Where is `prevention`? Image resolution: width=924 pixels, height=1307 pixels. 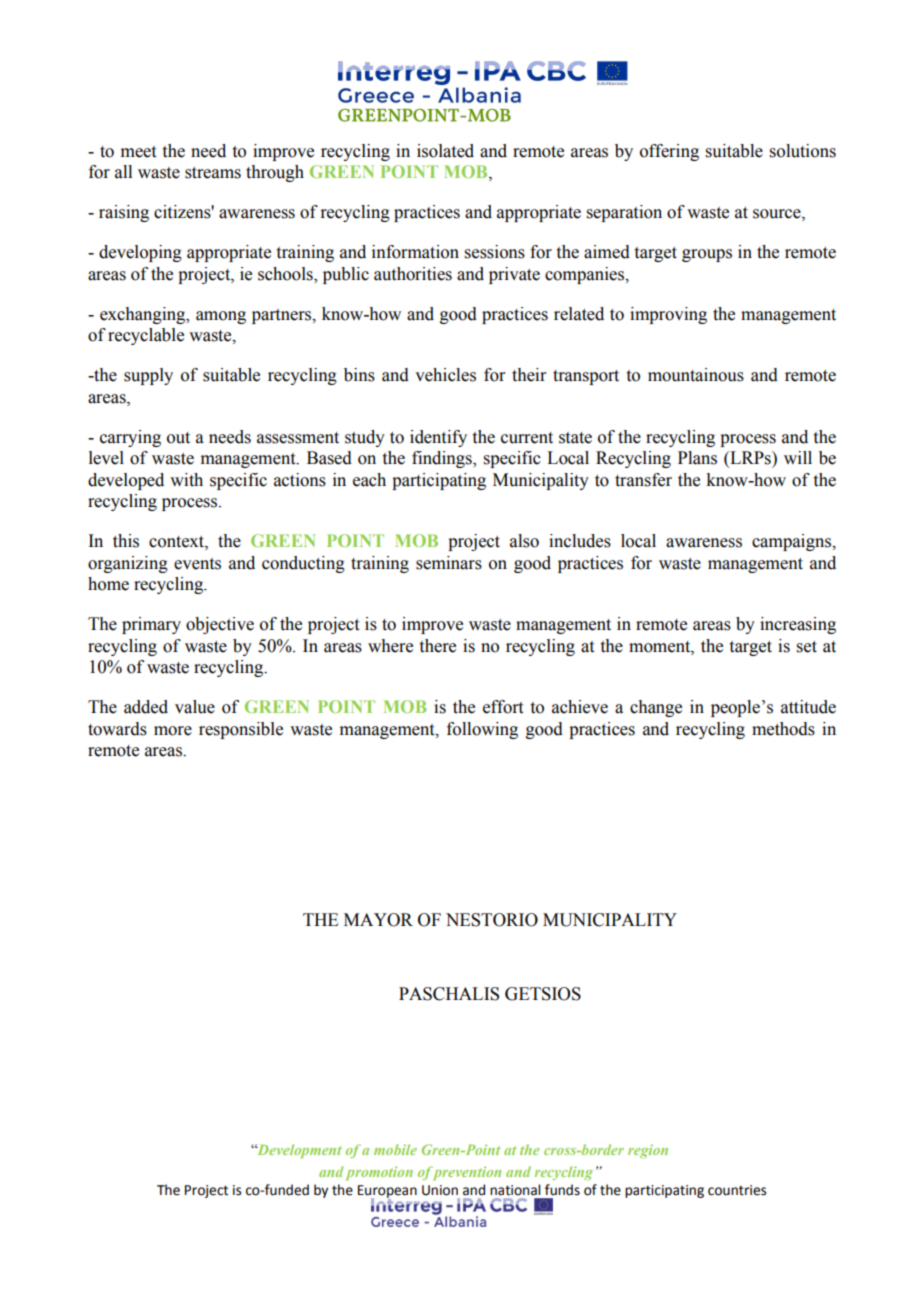
prevention is located at coordinates (465, 1173).
